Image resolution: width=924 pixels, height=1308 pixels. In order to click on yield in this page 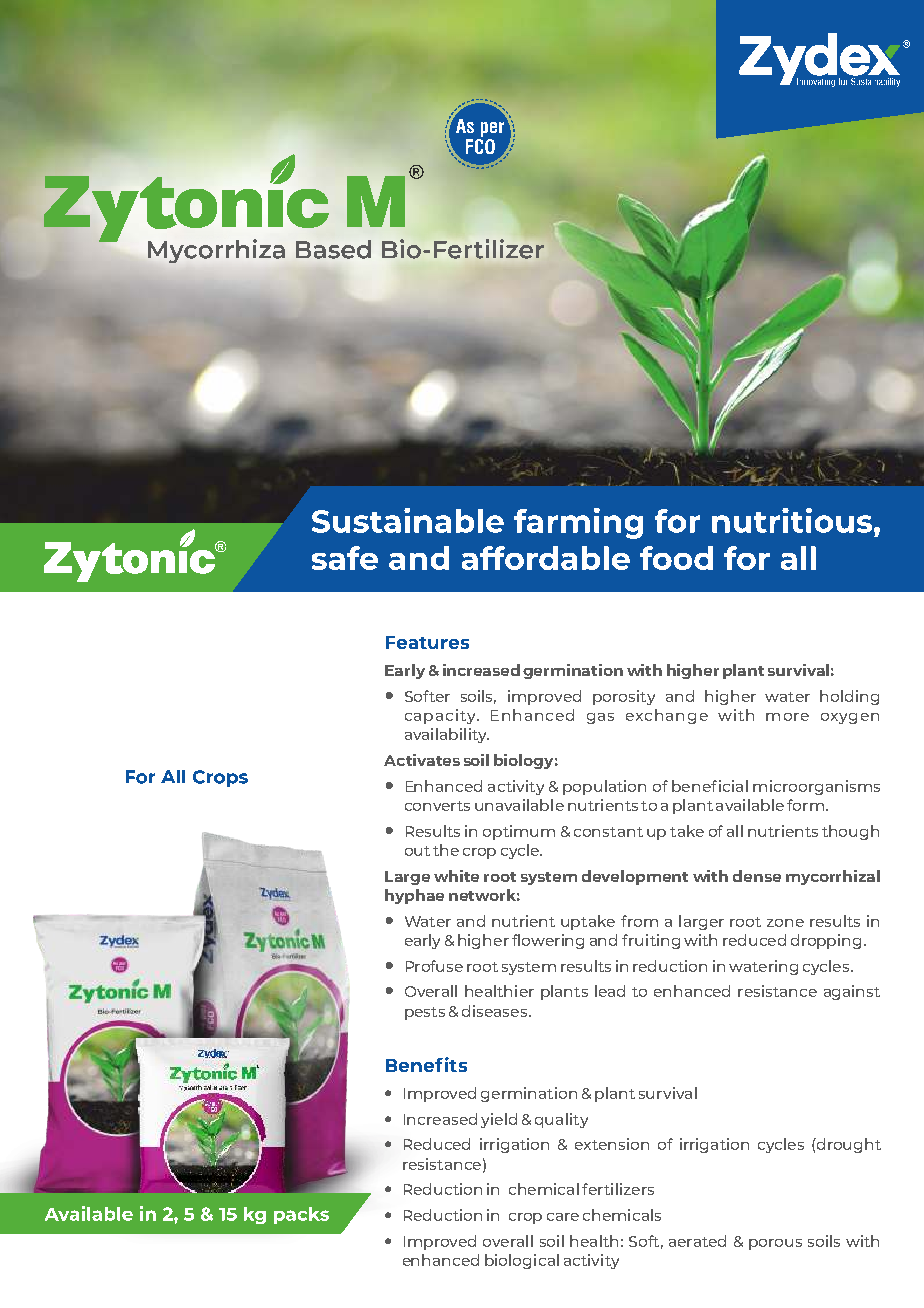, I will do `click(499, 1120)`.
